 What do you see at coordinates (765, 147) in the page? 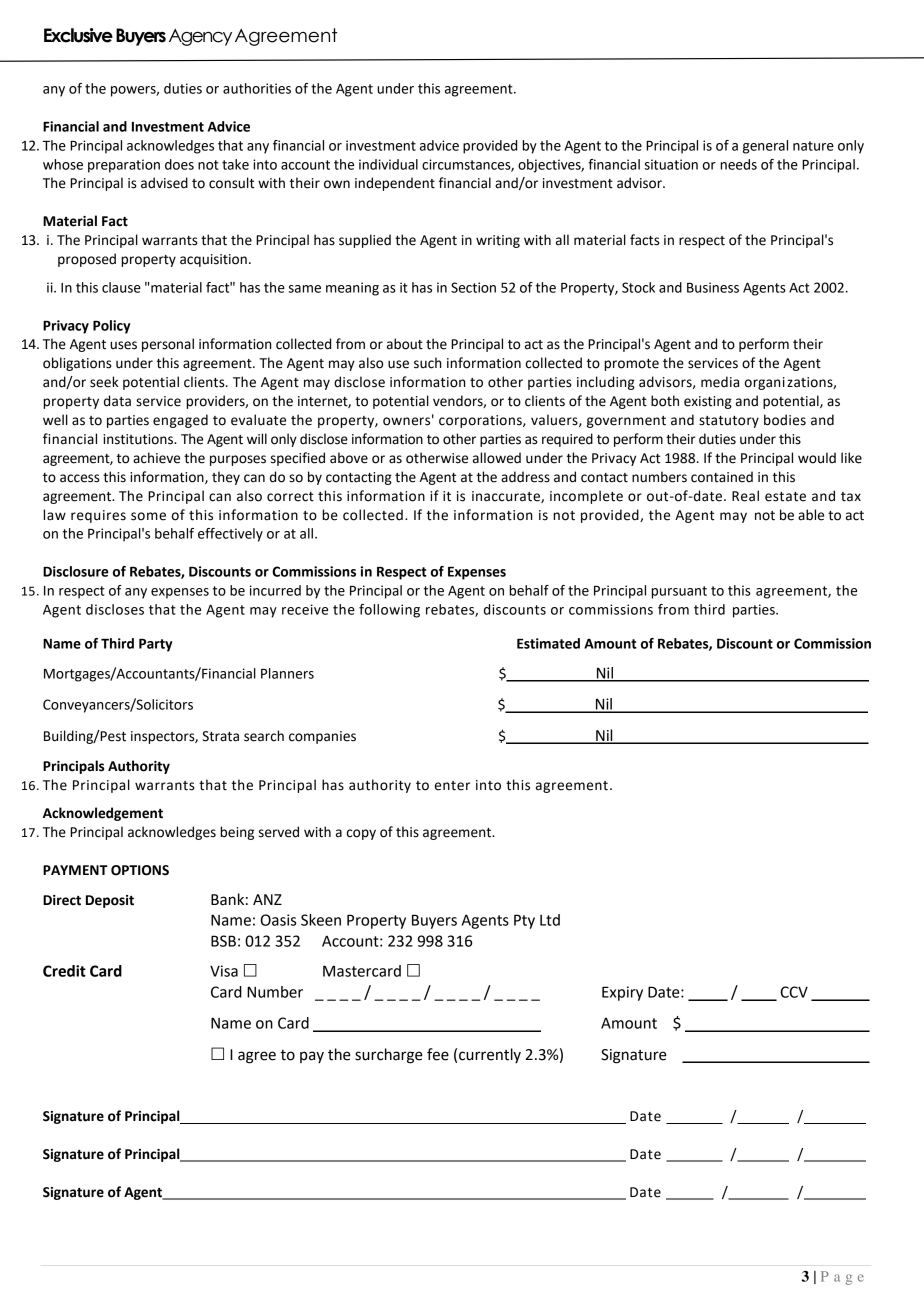
I see `general` at bounding box center [765, 147].
